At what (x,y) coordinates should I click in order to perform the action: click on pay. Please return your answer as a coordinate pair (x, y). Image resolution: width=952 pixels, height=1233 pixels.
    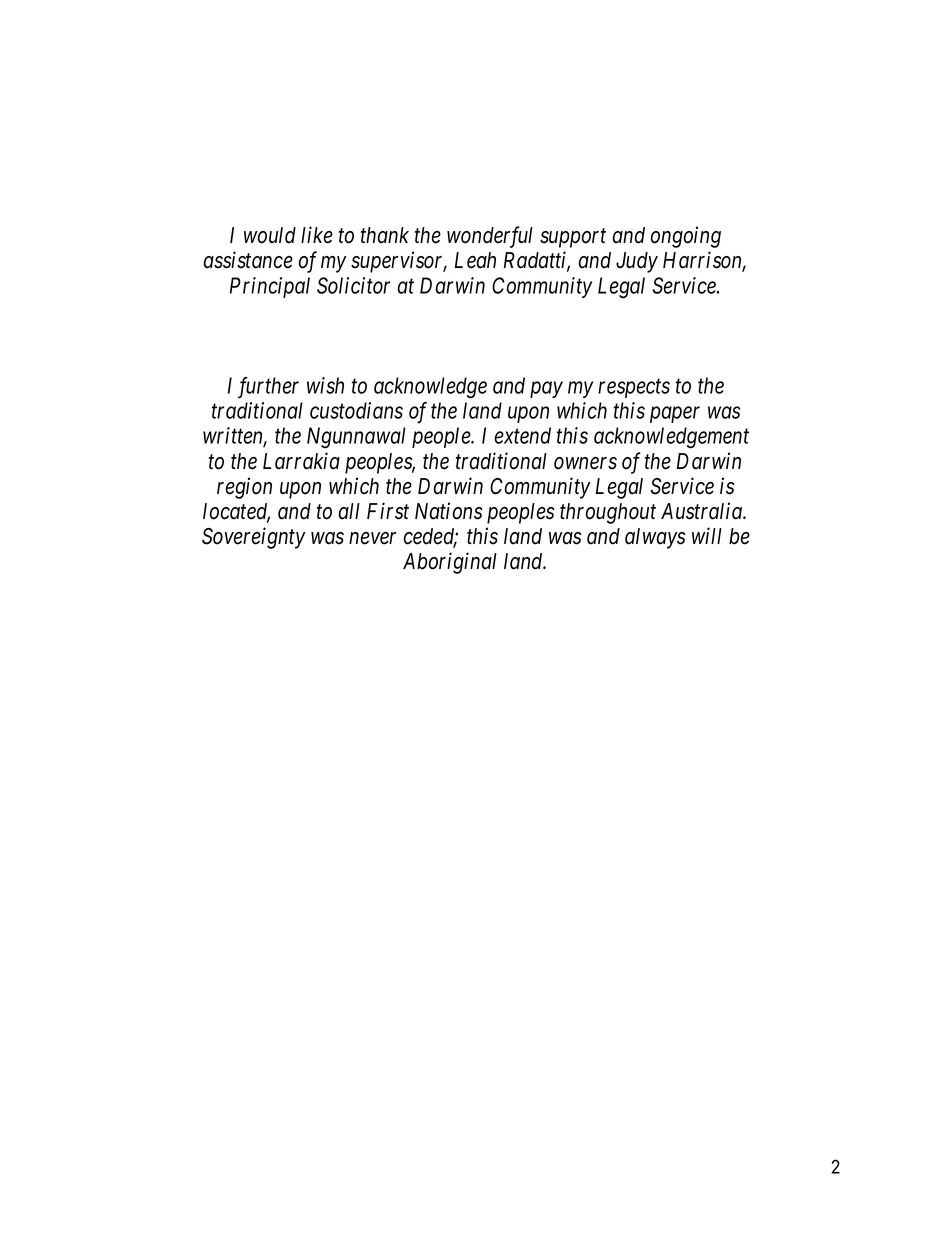
    Looking at the image, I should click on (546, 390).
